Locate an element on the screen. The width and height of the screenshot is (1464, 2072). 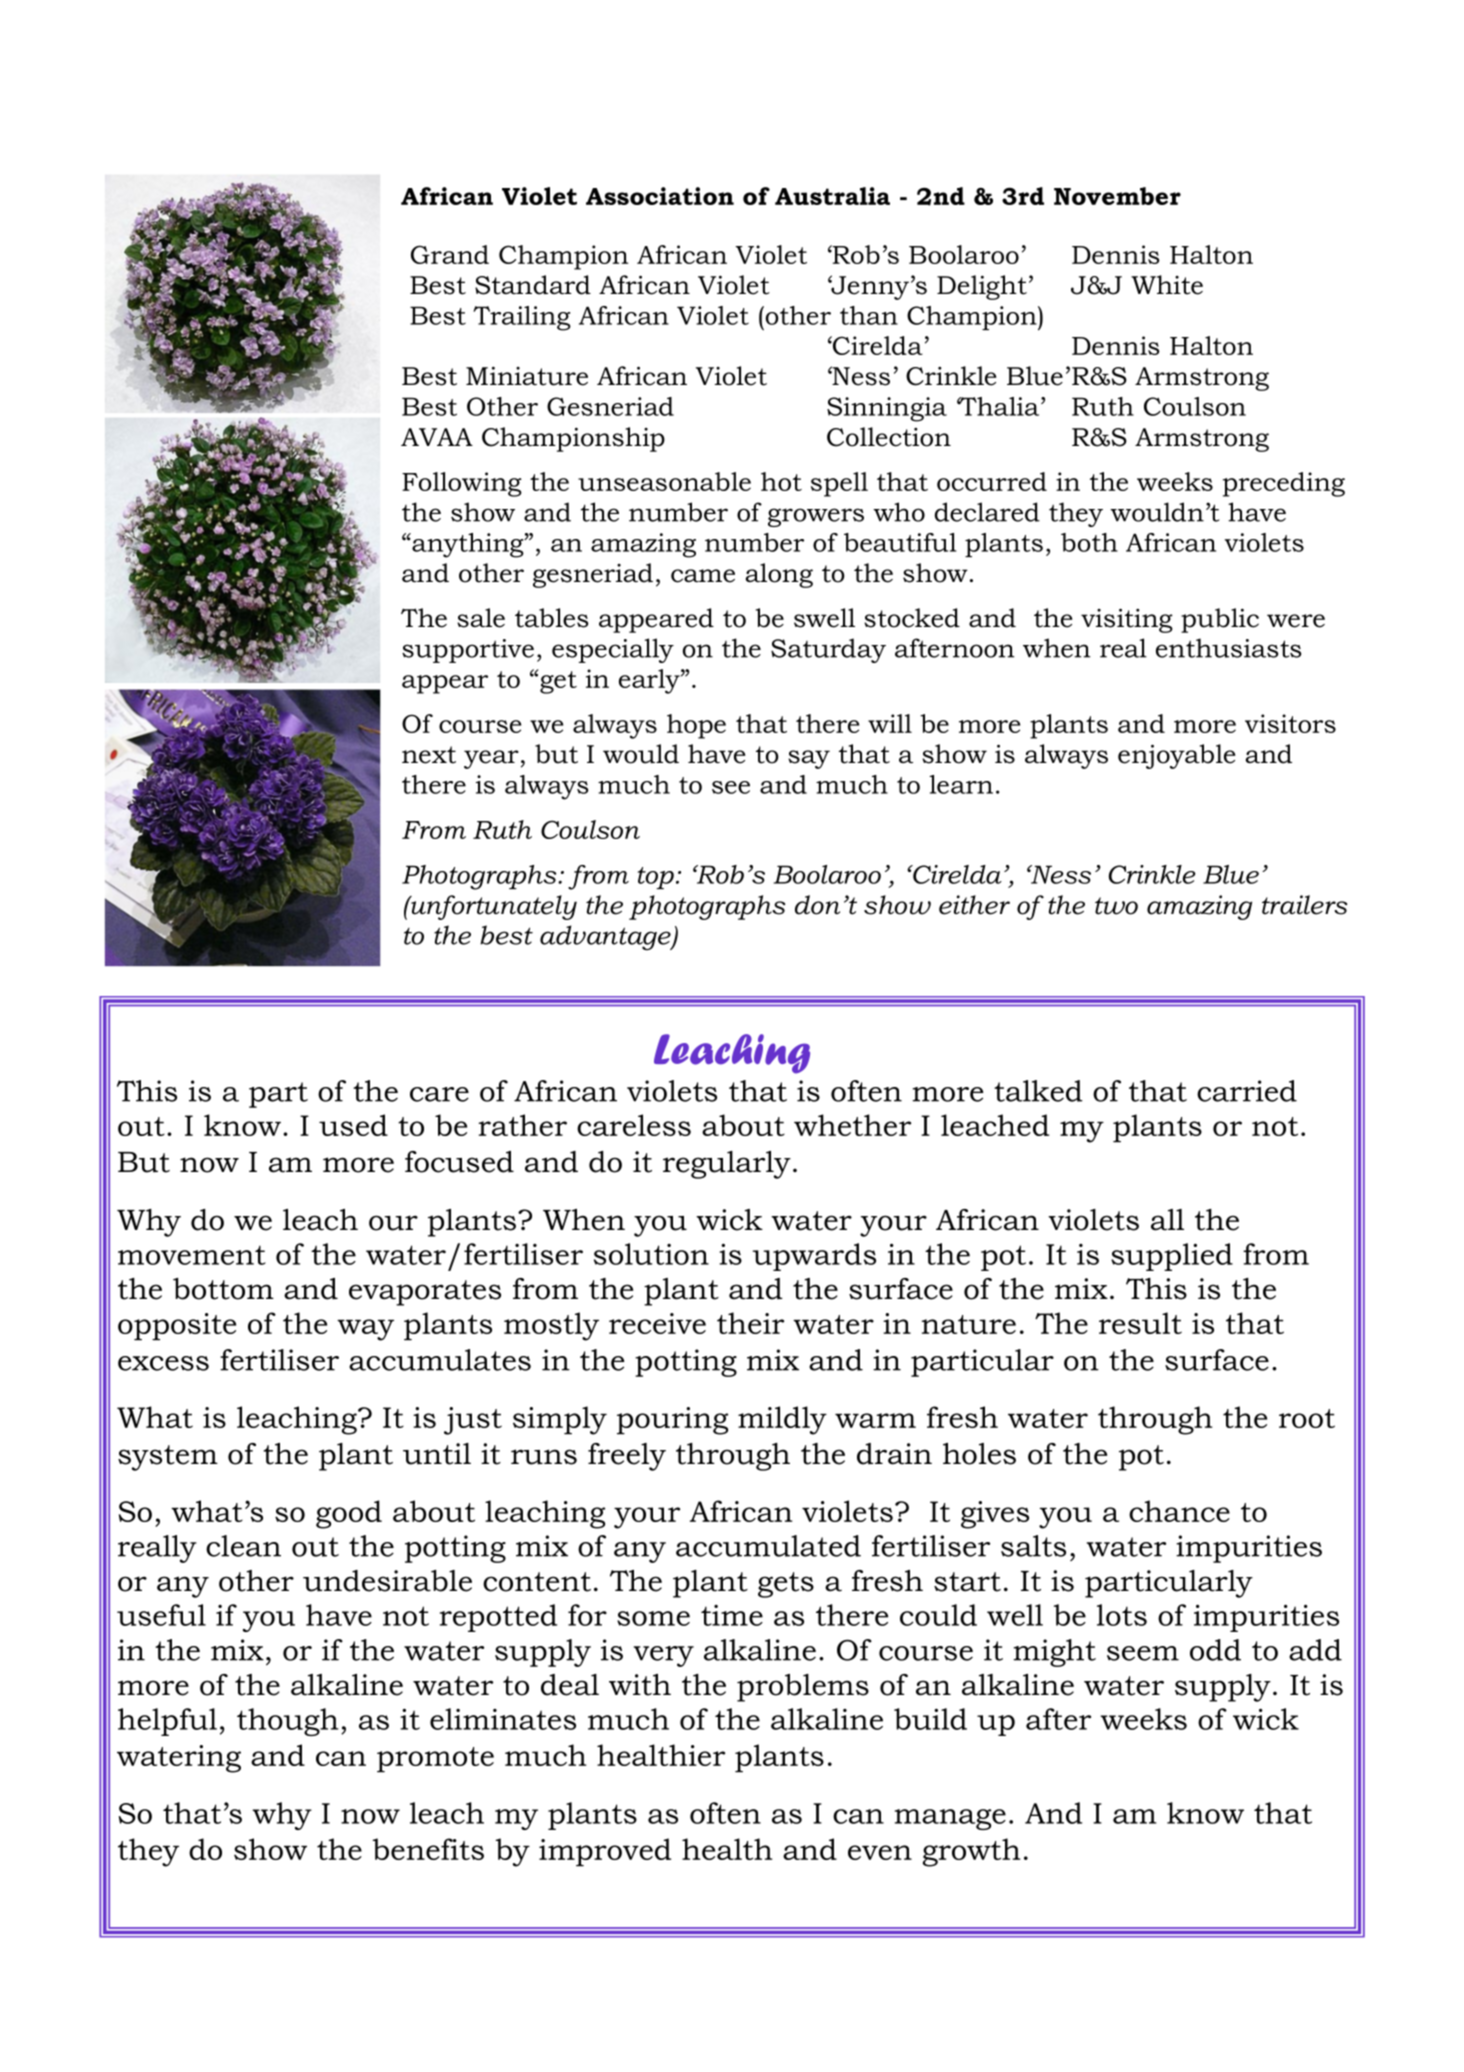
Grand is located at coordinates (450, 254).
